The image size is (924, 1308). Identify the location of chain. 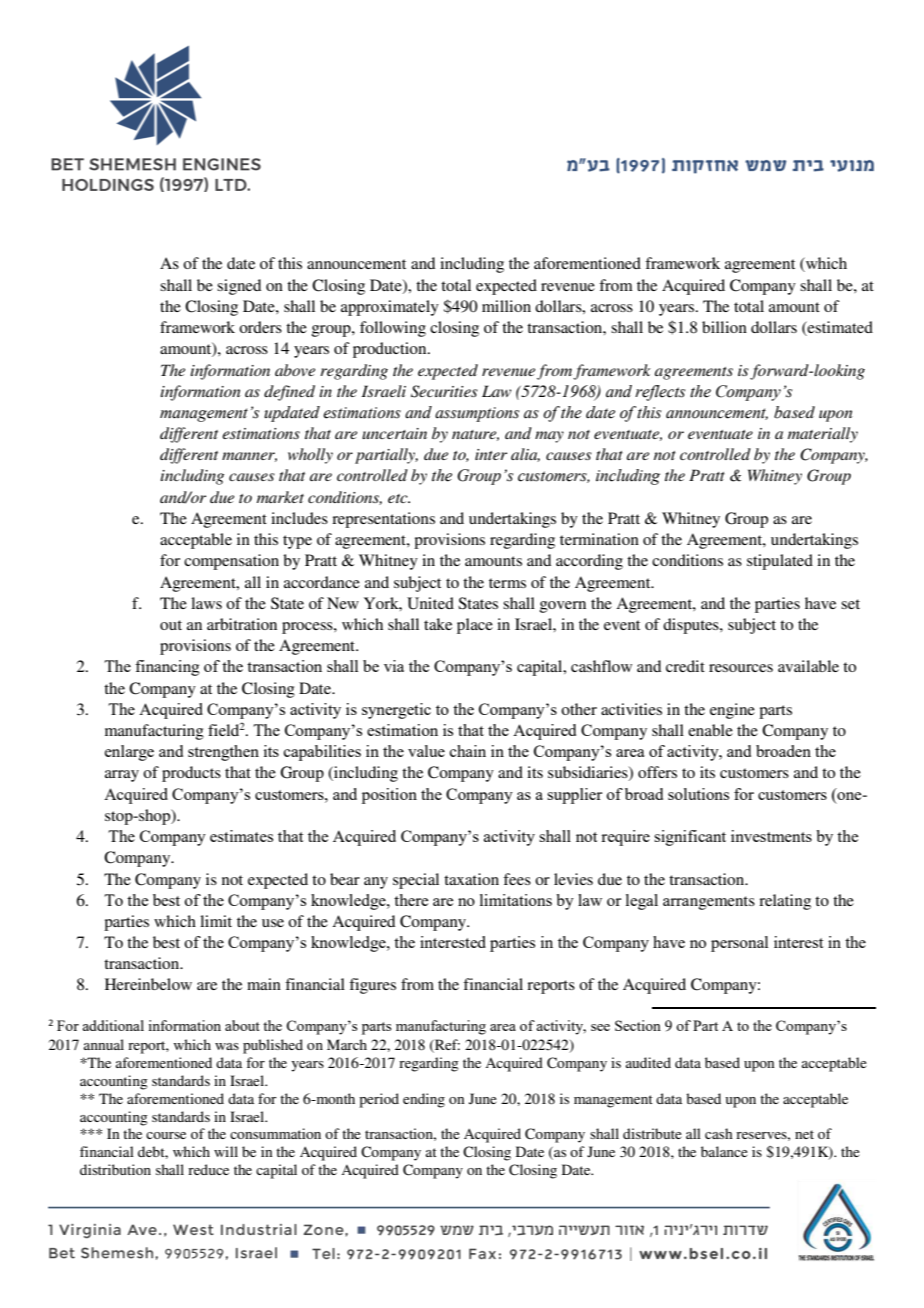
(468, 751).
